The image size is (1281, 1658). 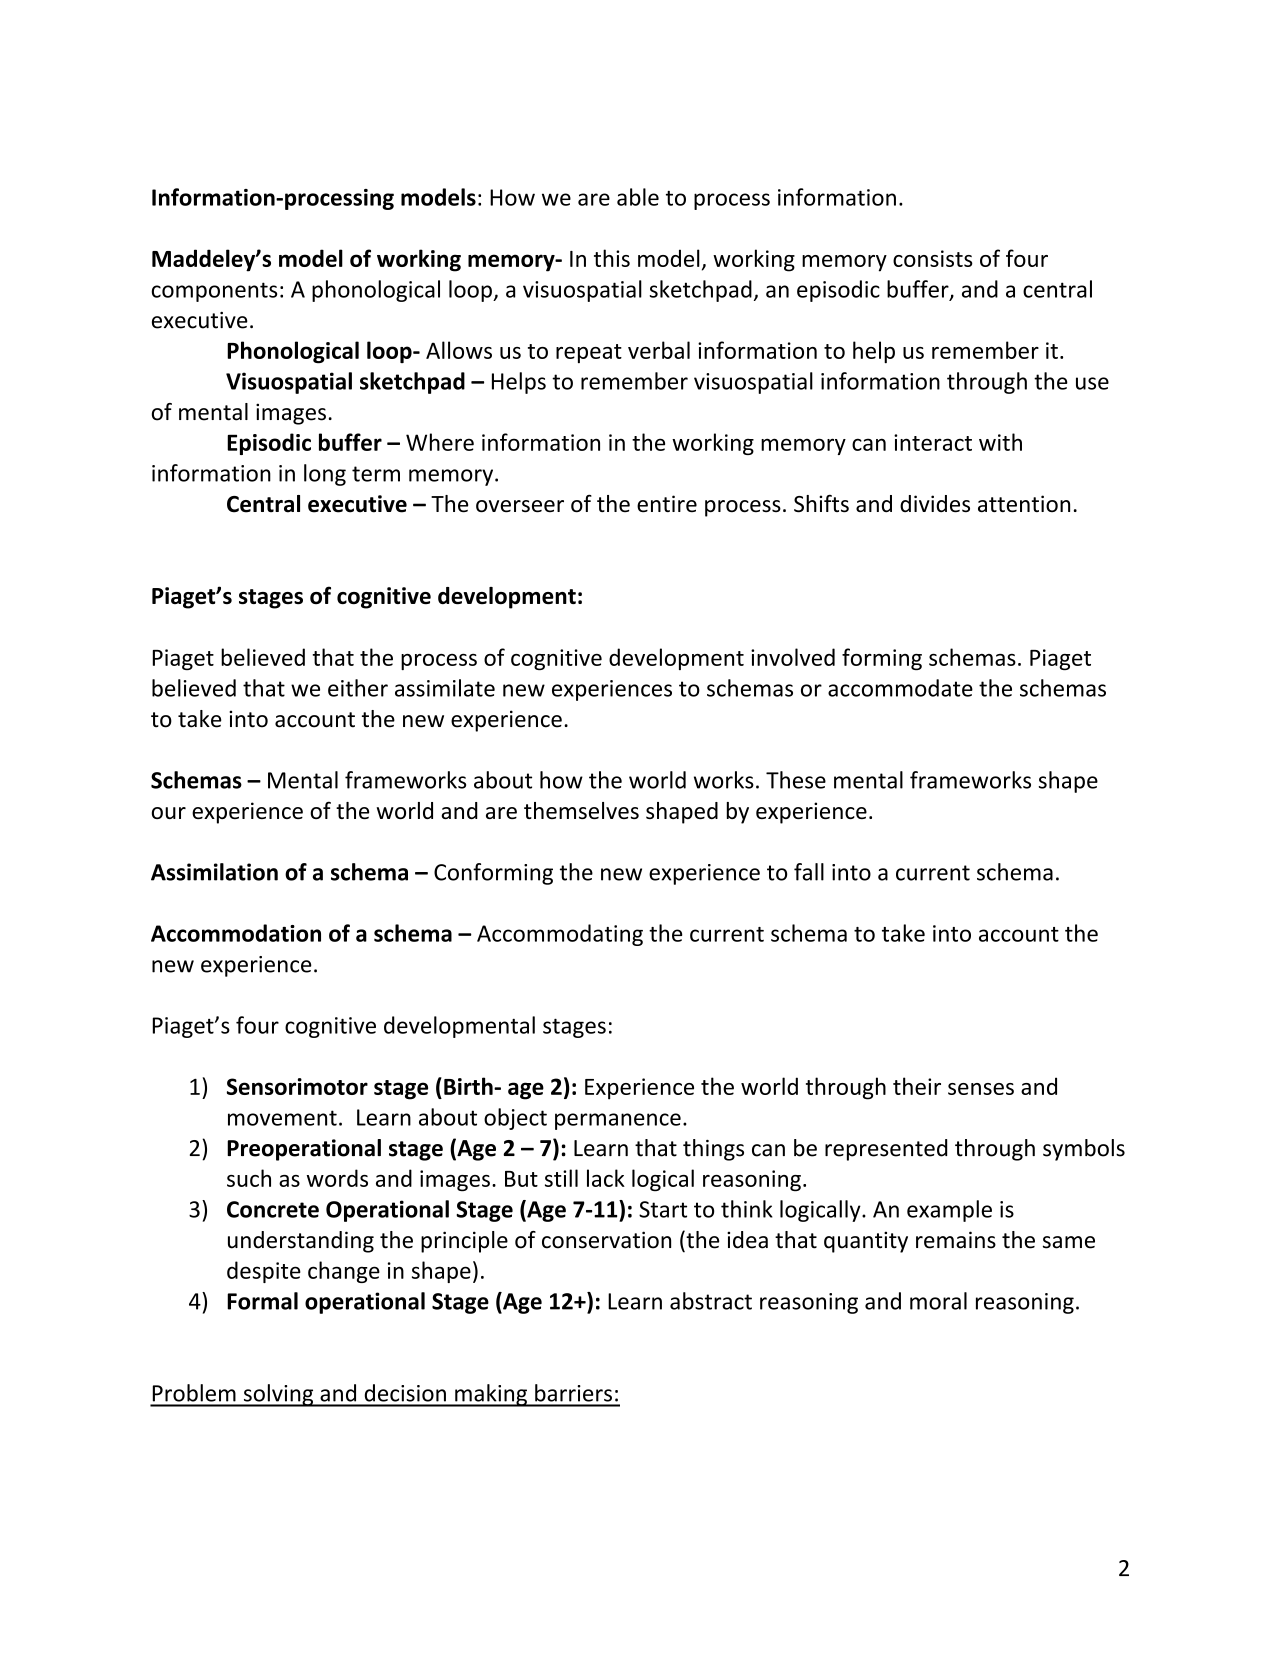 What do you see at coordinates (981, 1089) in the screenshot?
I see `senses` at bounding box center [981, 1089].
